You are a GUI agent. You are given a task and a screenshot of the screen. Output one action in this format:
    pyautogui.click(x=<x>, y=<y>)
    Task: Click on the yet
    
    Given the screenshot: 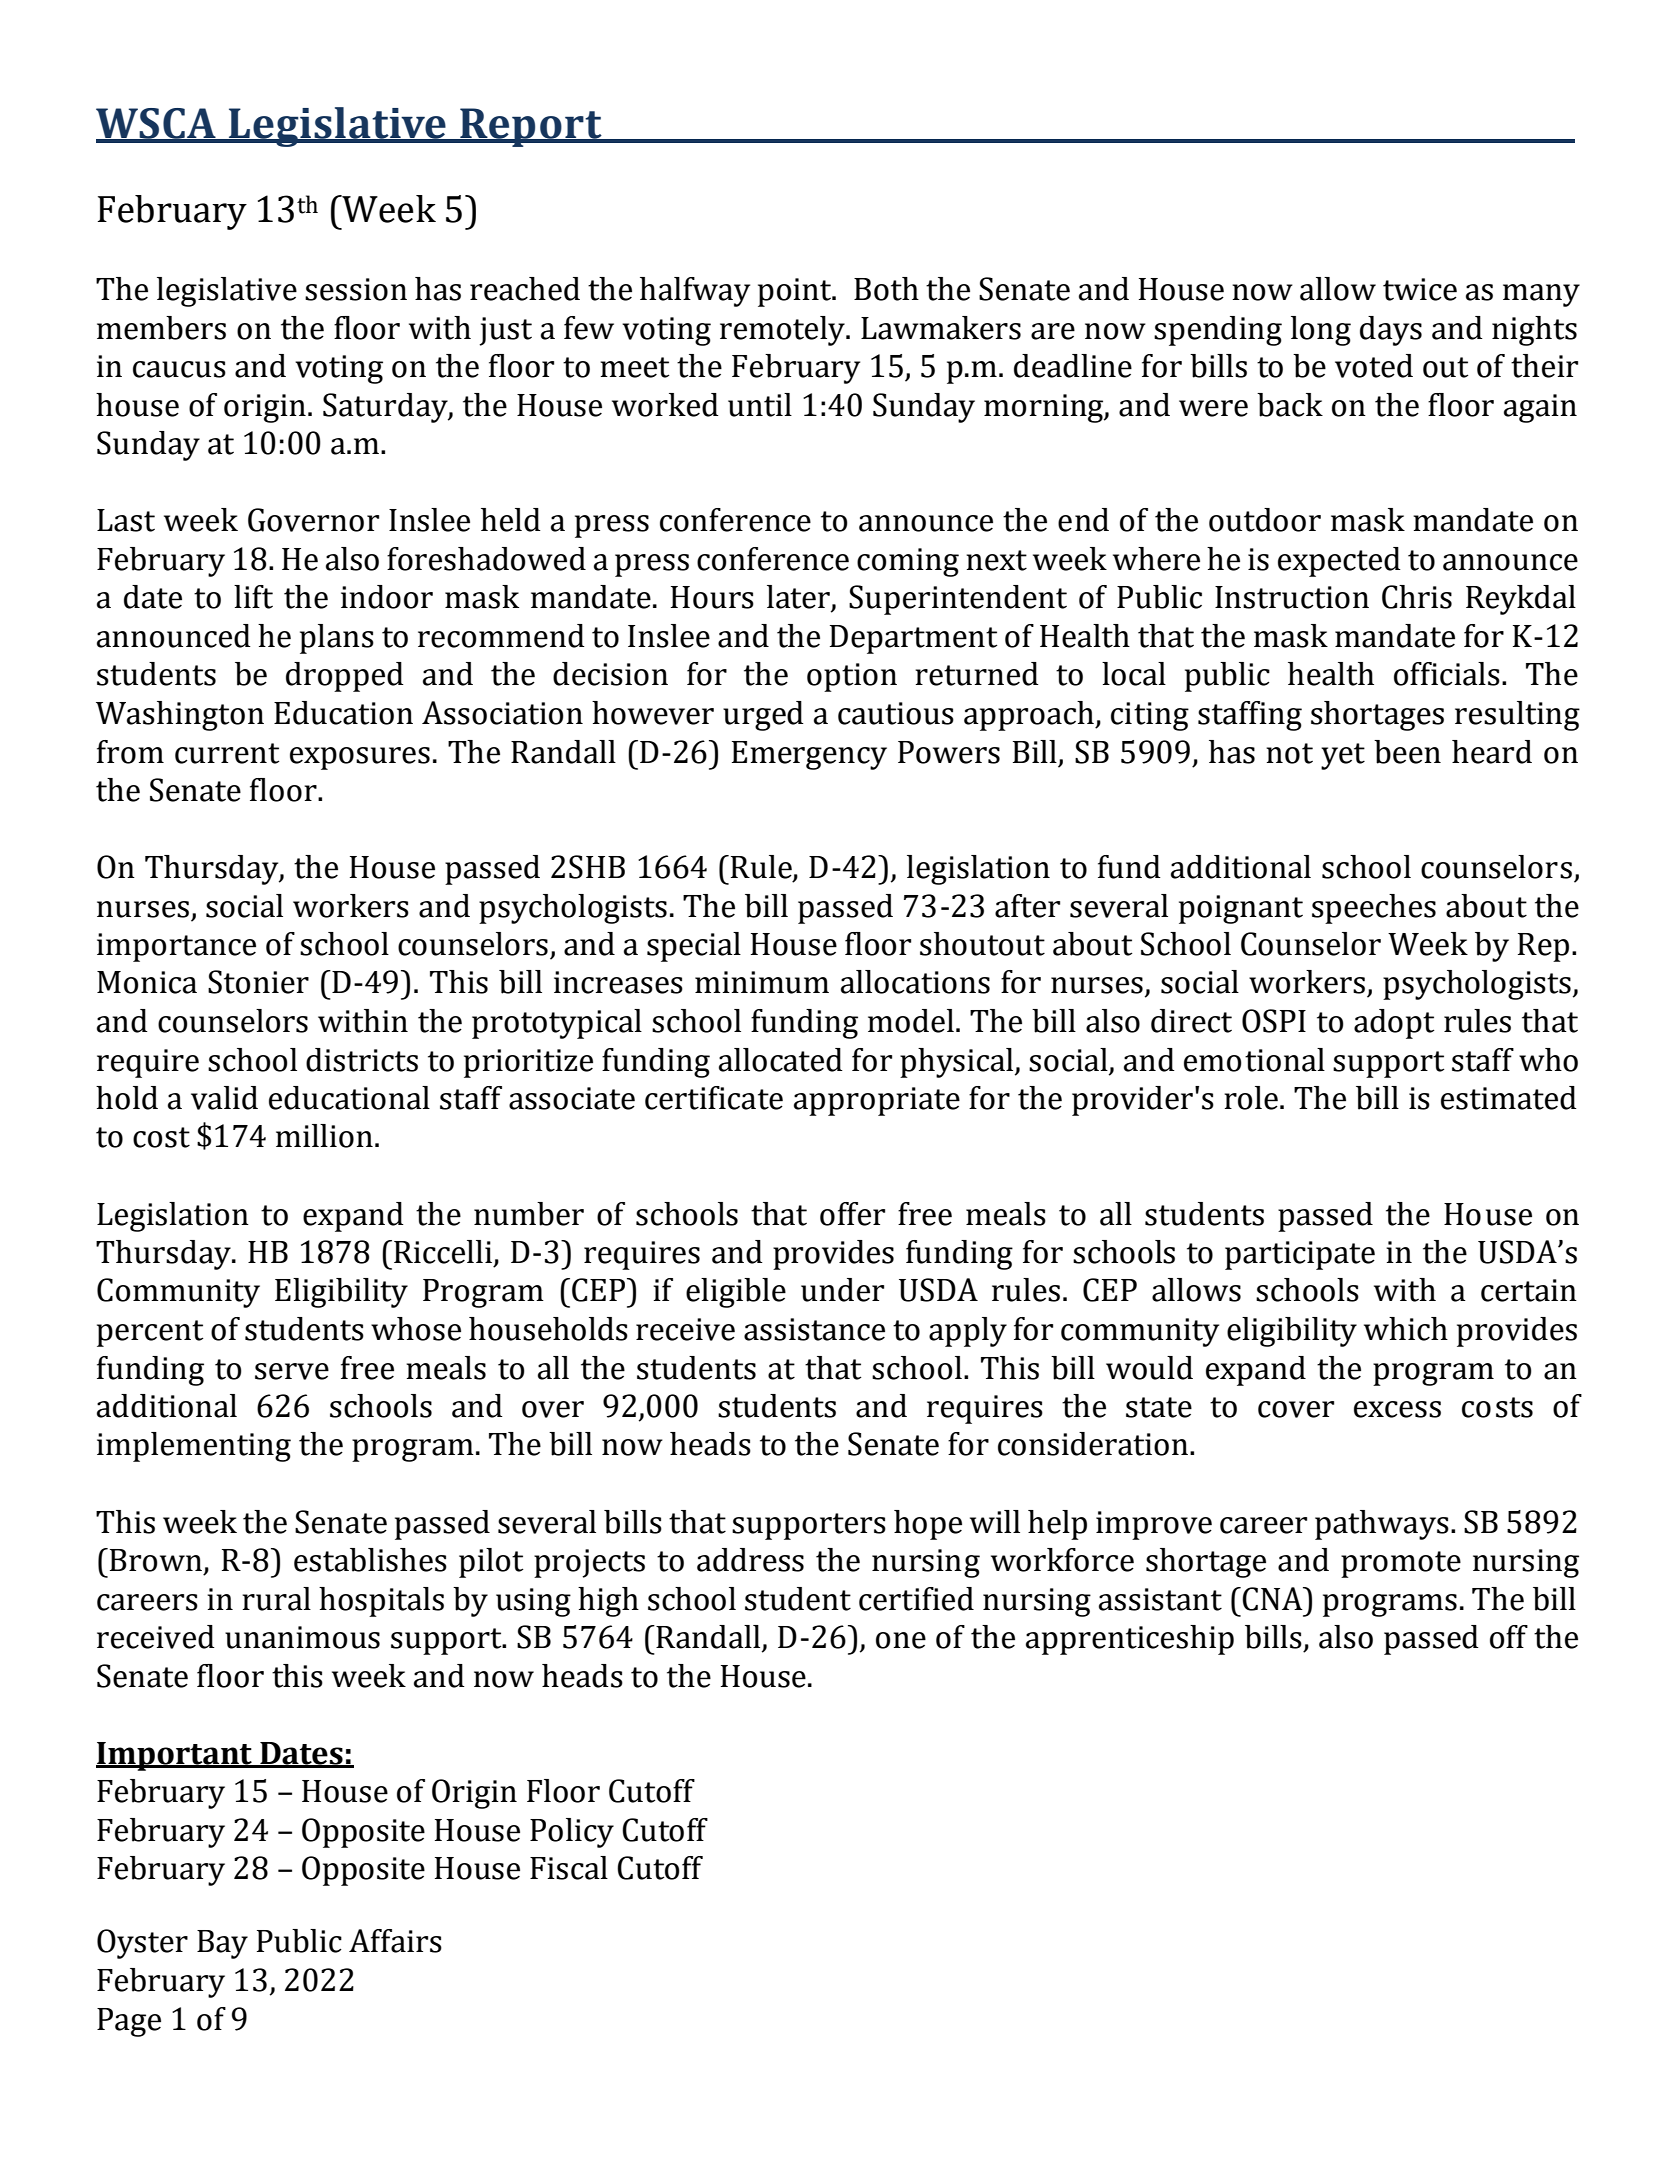 What is the action you would take?
    pyautogui.click(x=1343, y=756)
